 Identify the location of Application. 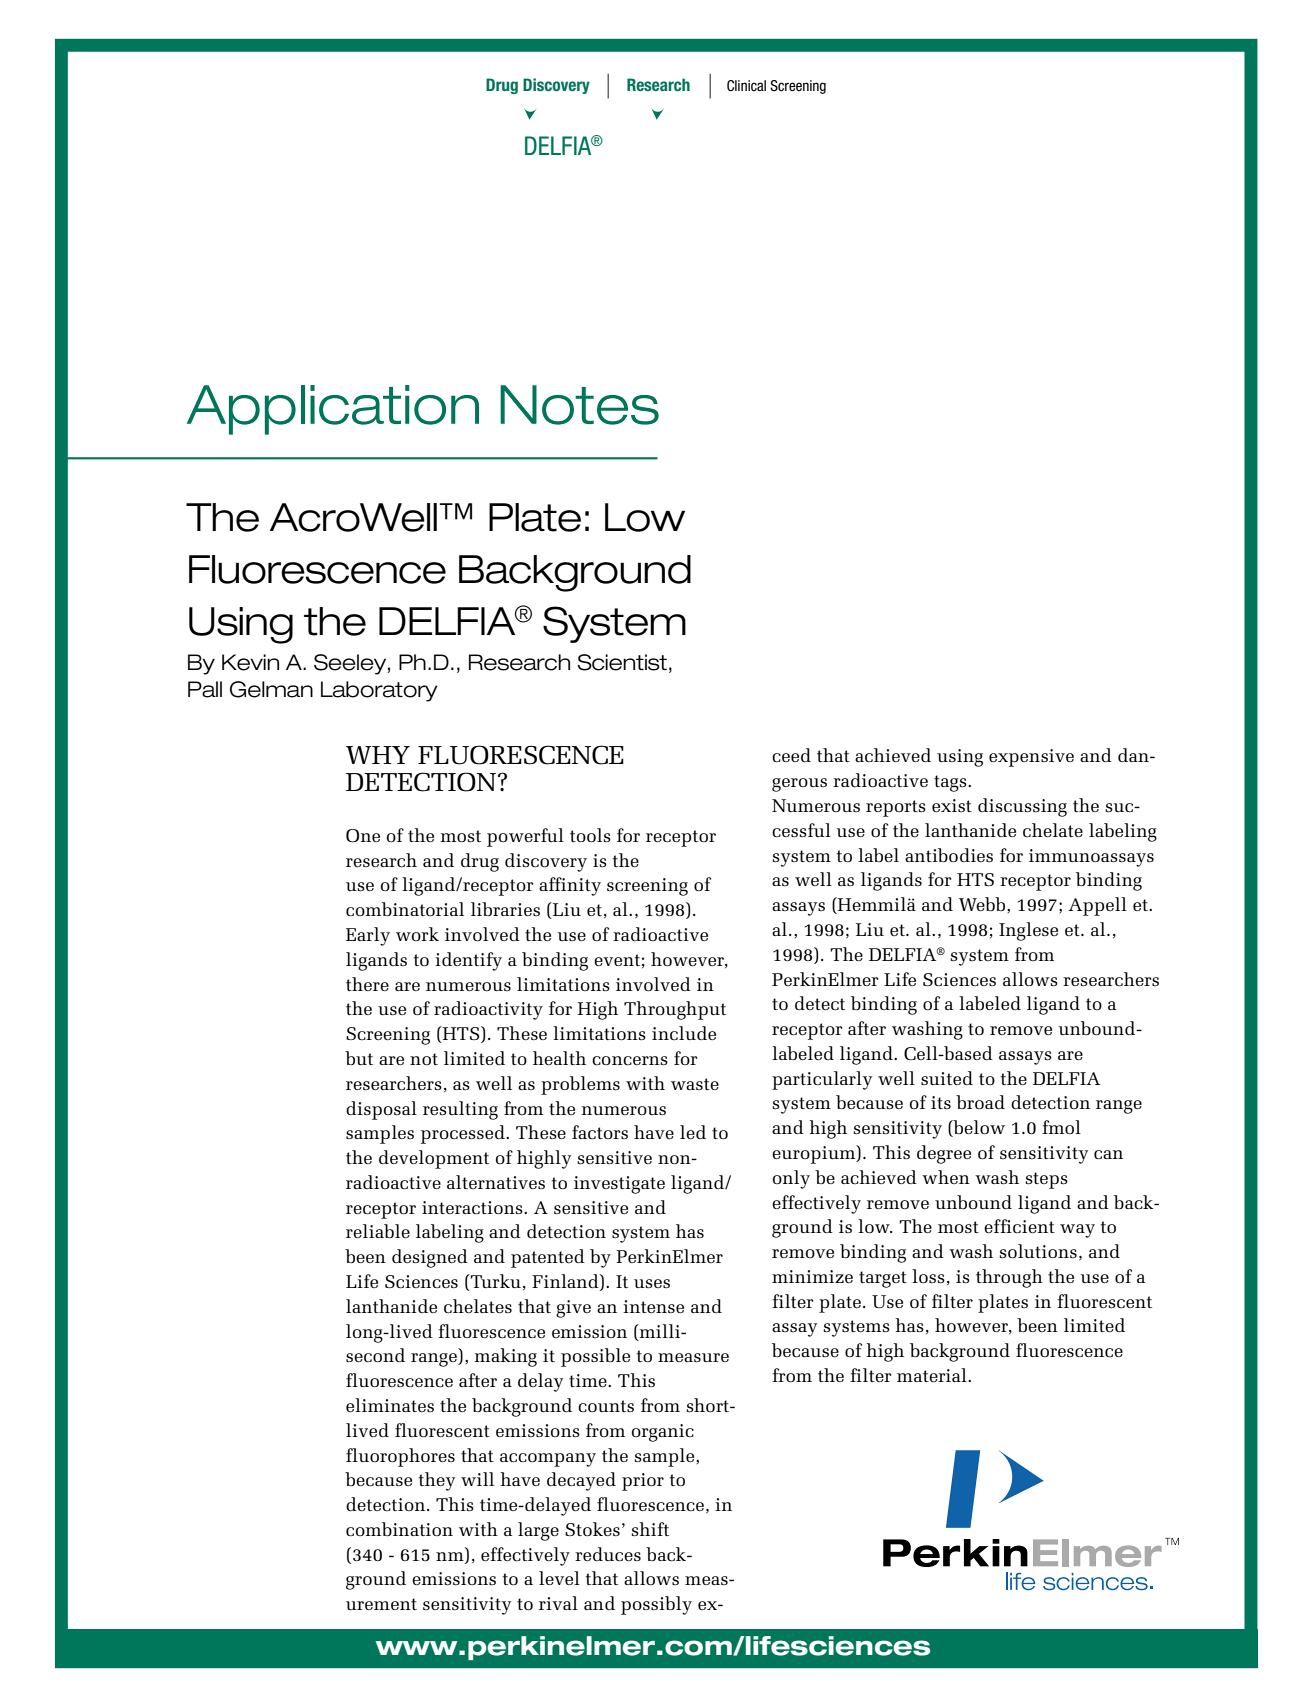
(333, 410).
